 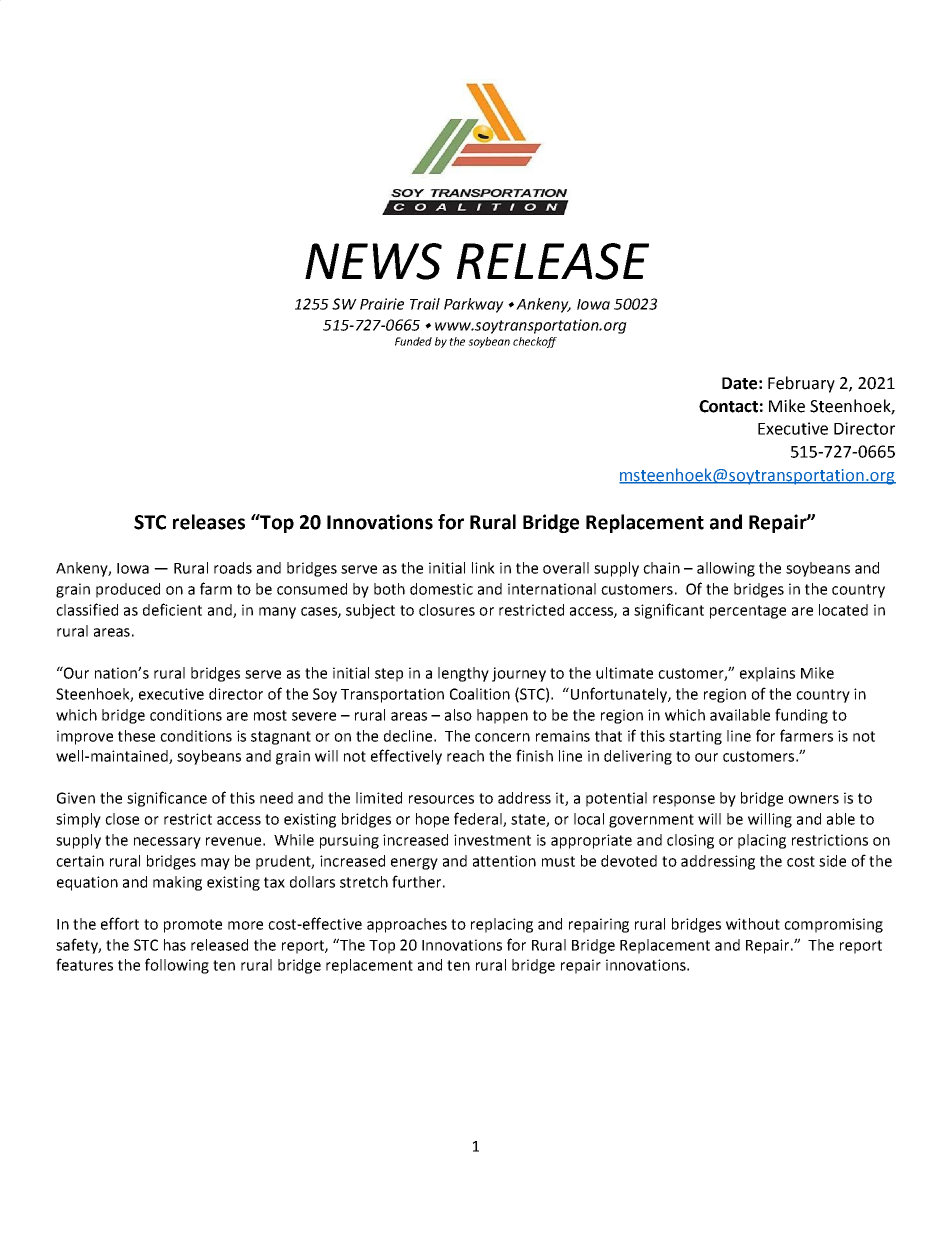 What do you see at coordinates (407, 925) in the screenshot?
I see `approaches` at bounding box center [407, 925].
